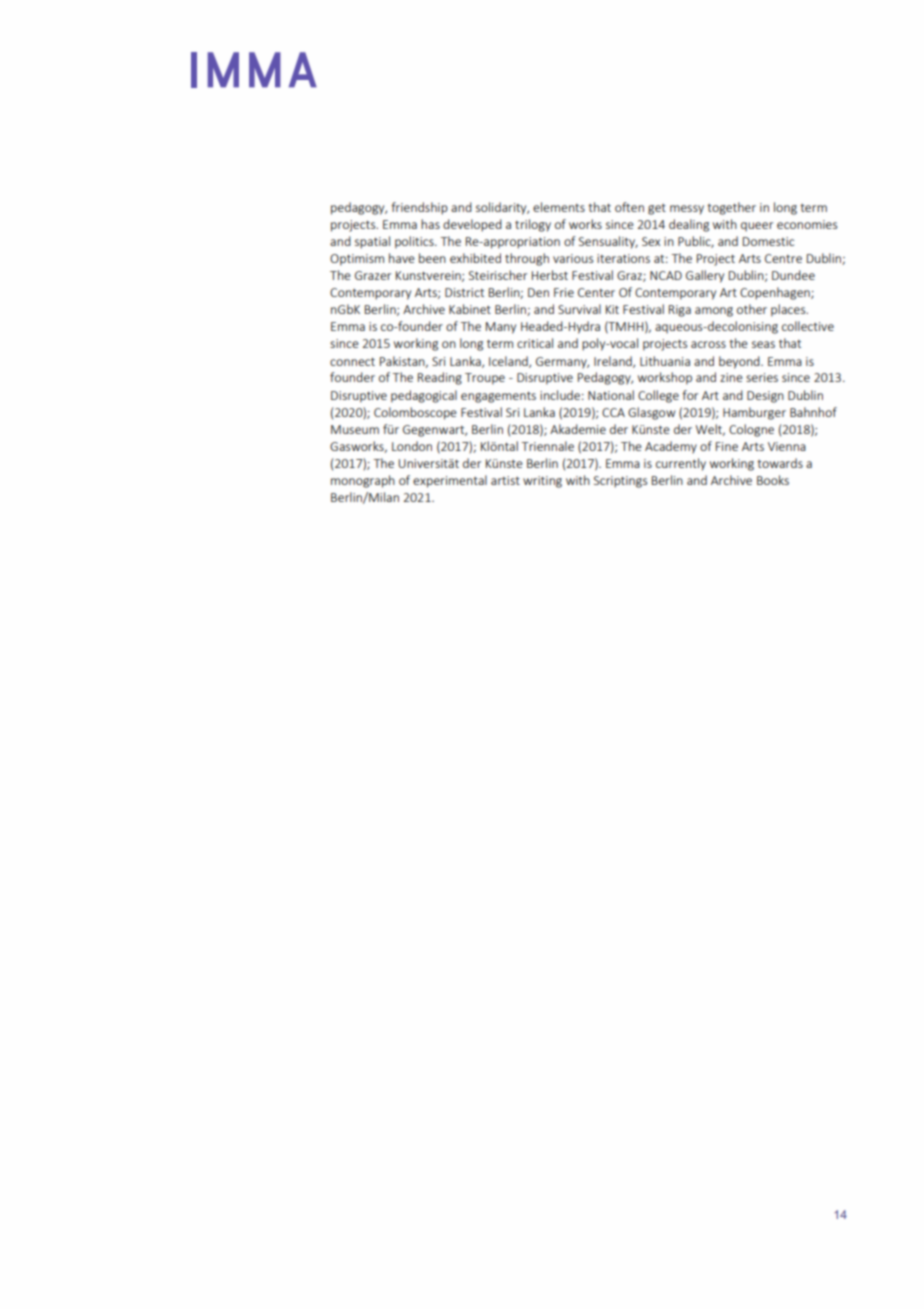  I want to click on together, so click(731, 208).
